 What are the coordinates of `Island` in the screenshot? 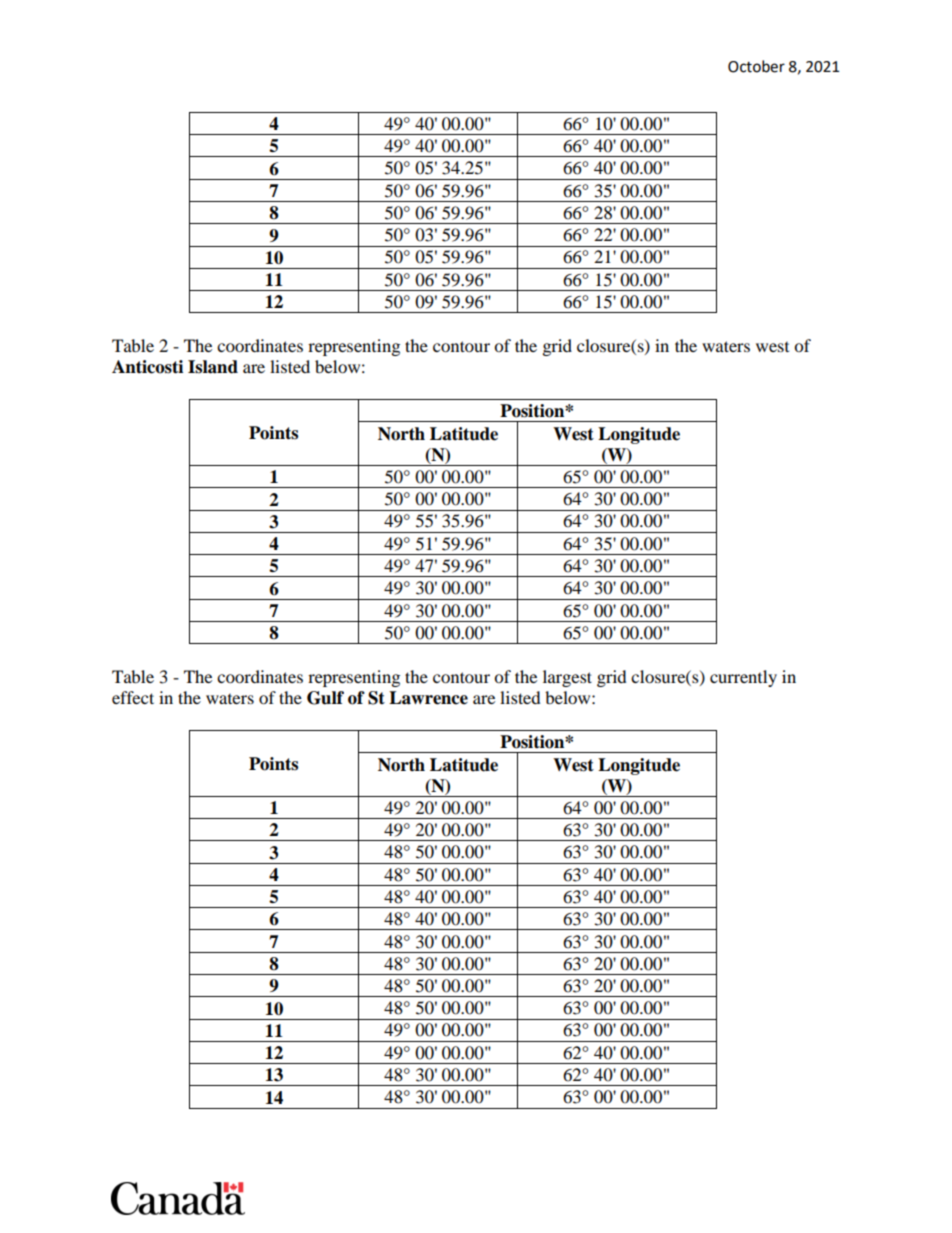 It's located at (213, 367).
